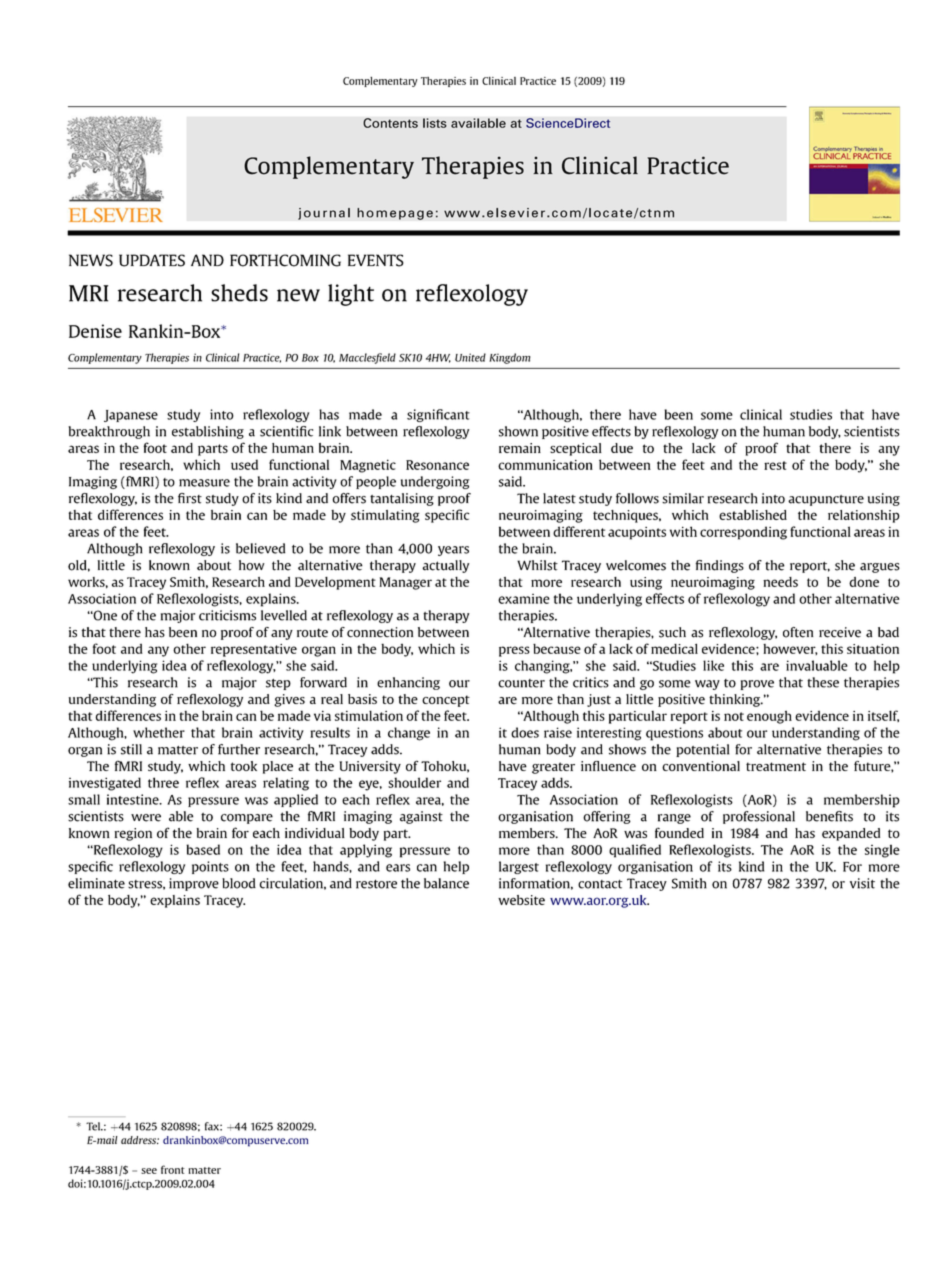  What do you see at coordinates (149, 1171) in the screenshot?
I see `see` at bounding box center [149, 1171].
